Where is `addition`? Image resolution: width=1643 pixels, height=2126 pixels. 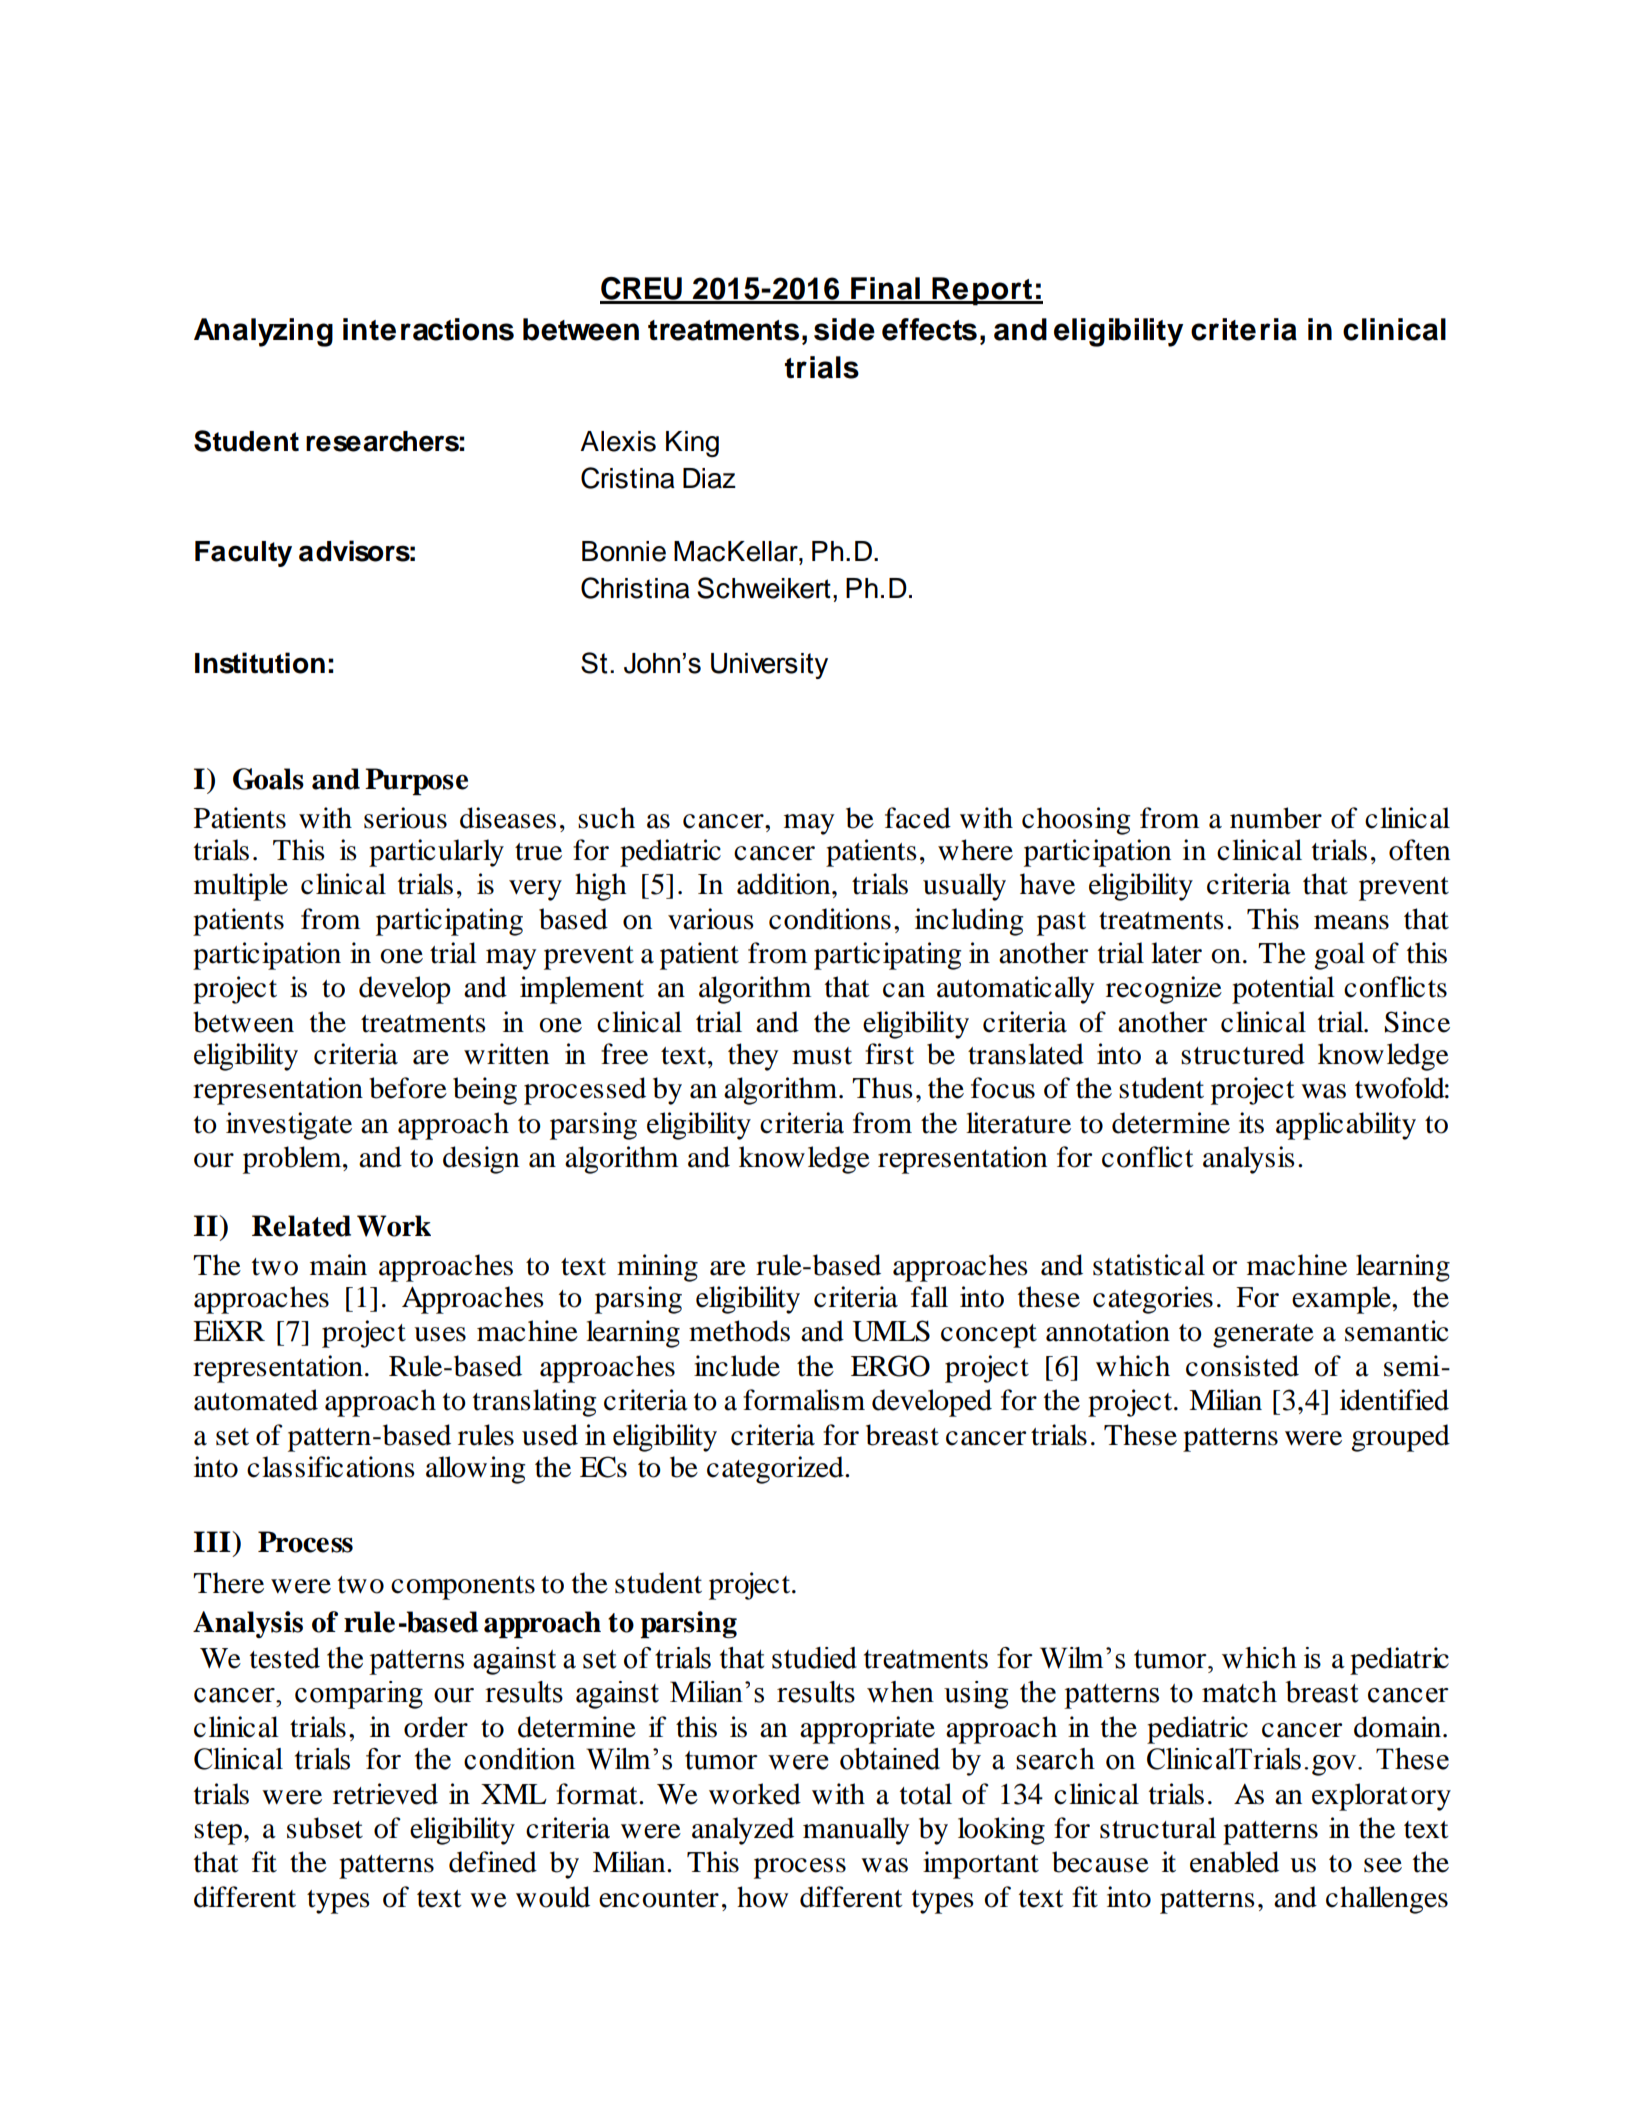
addition is located at coordinates (785, 884).
